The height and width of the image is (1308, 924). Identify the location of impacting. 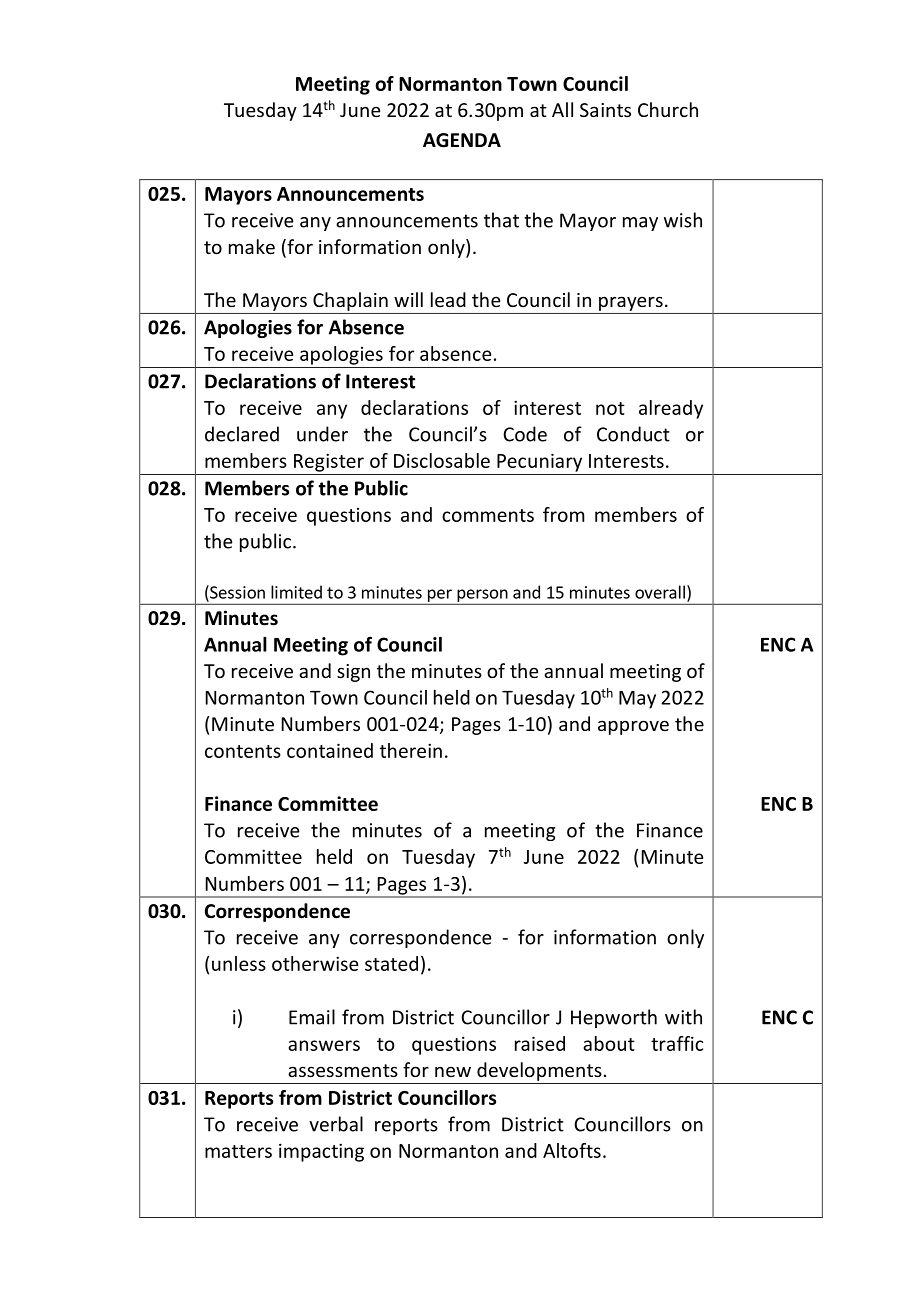
(321, 1152).
